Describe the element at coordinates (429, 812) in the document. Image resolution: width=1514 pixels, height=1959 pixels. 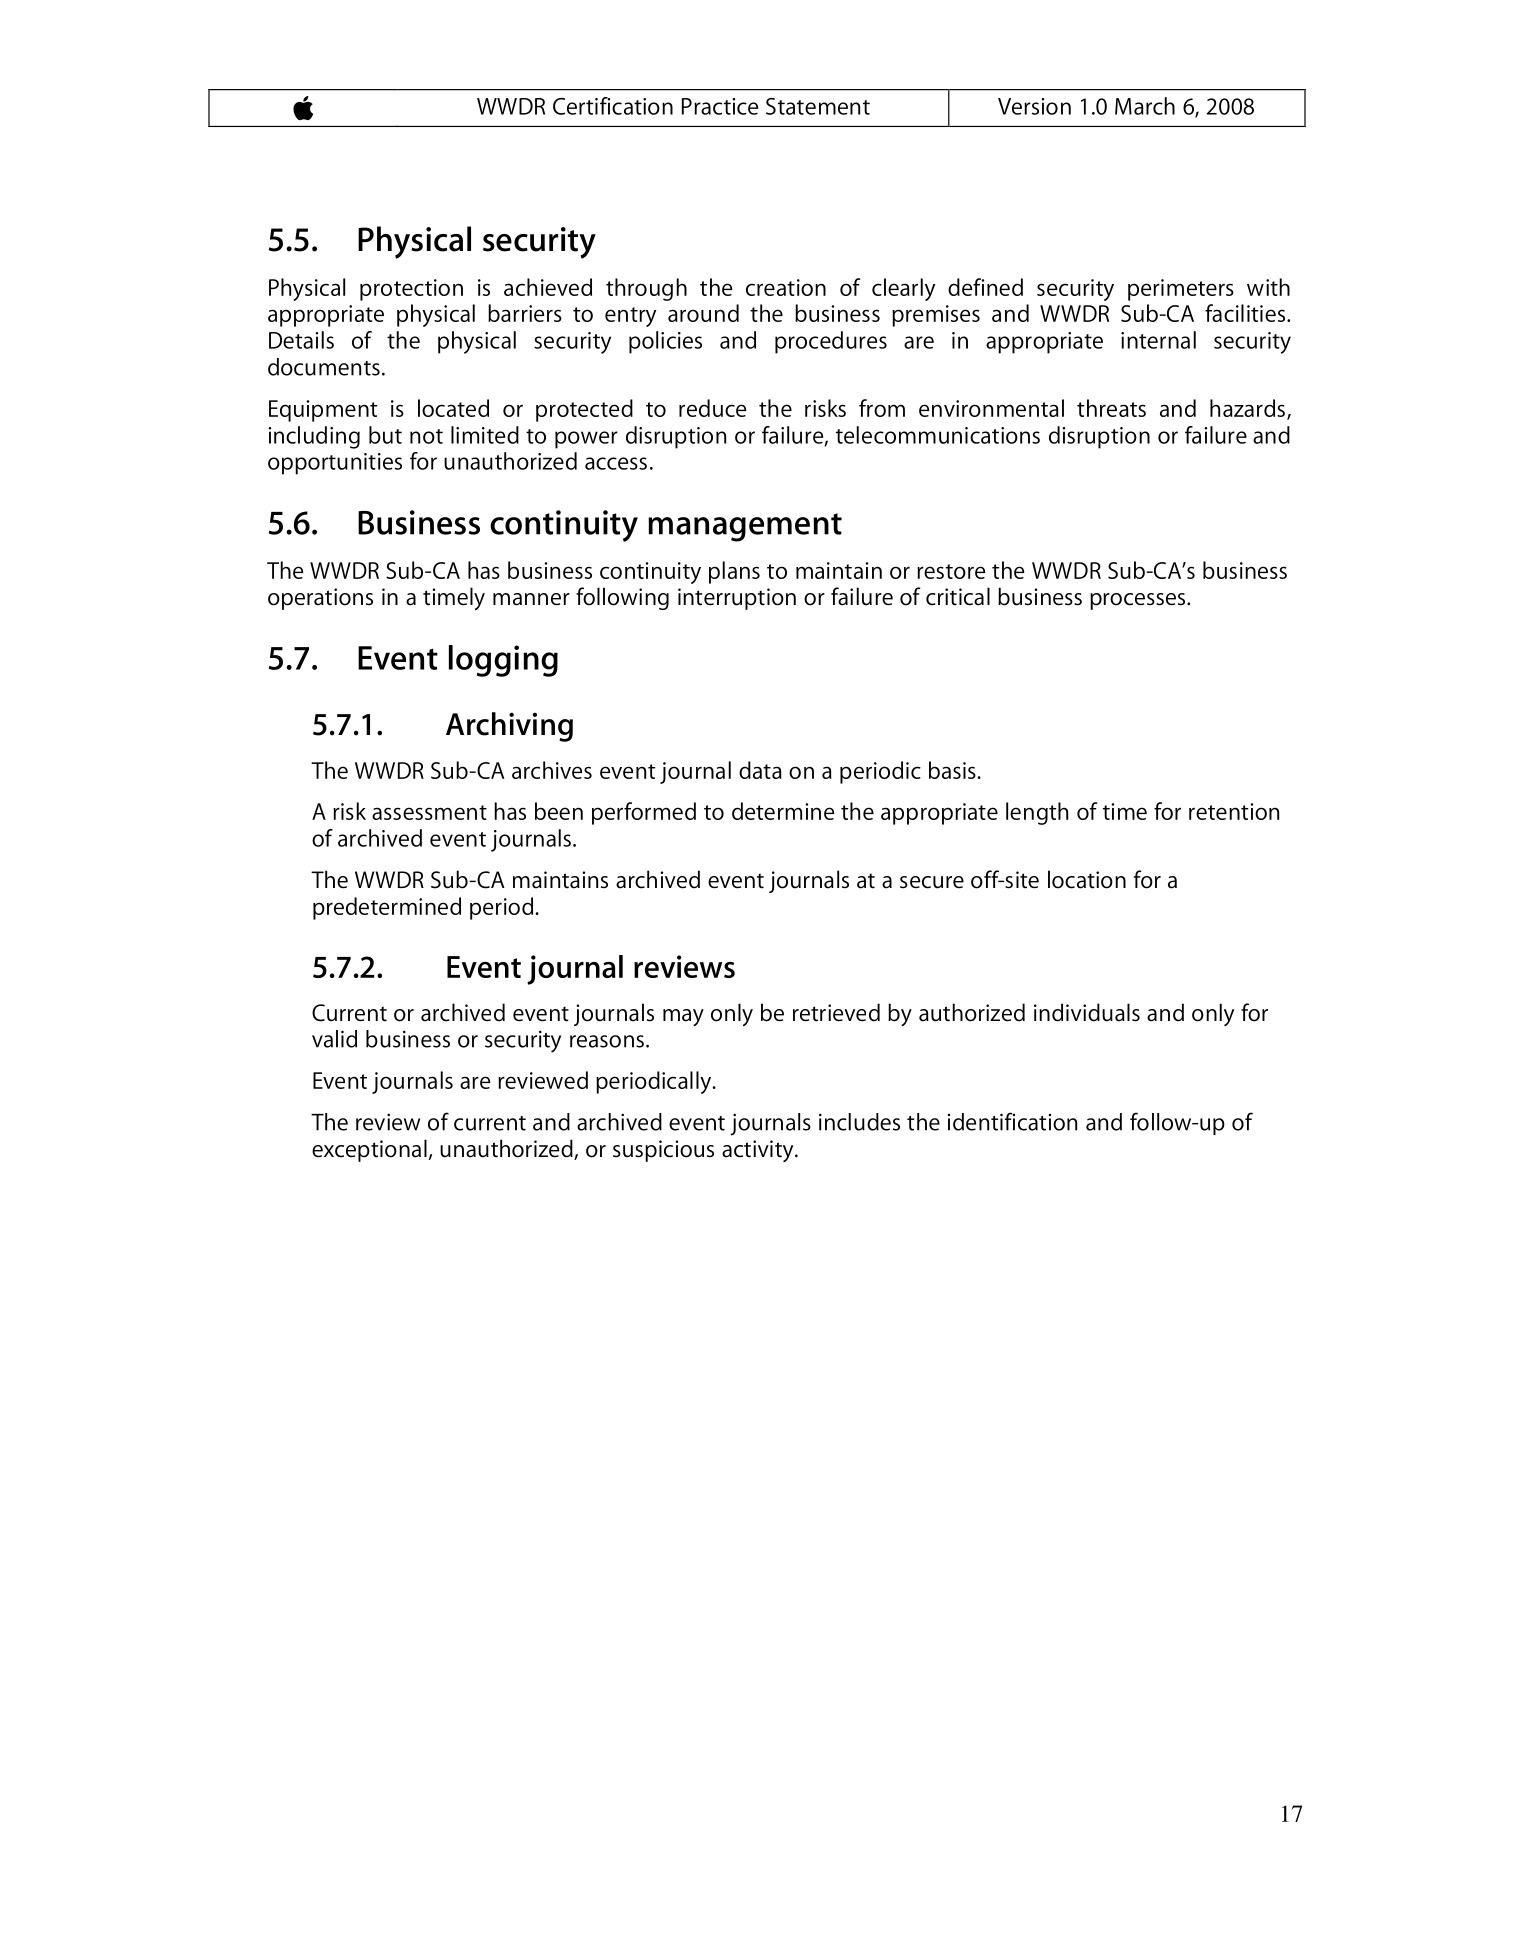
I see `assessment` at that location.
